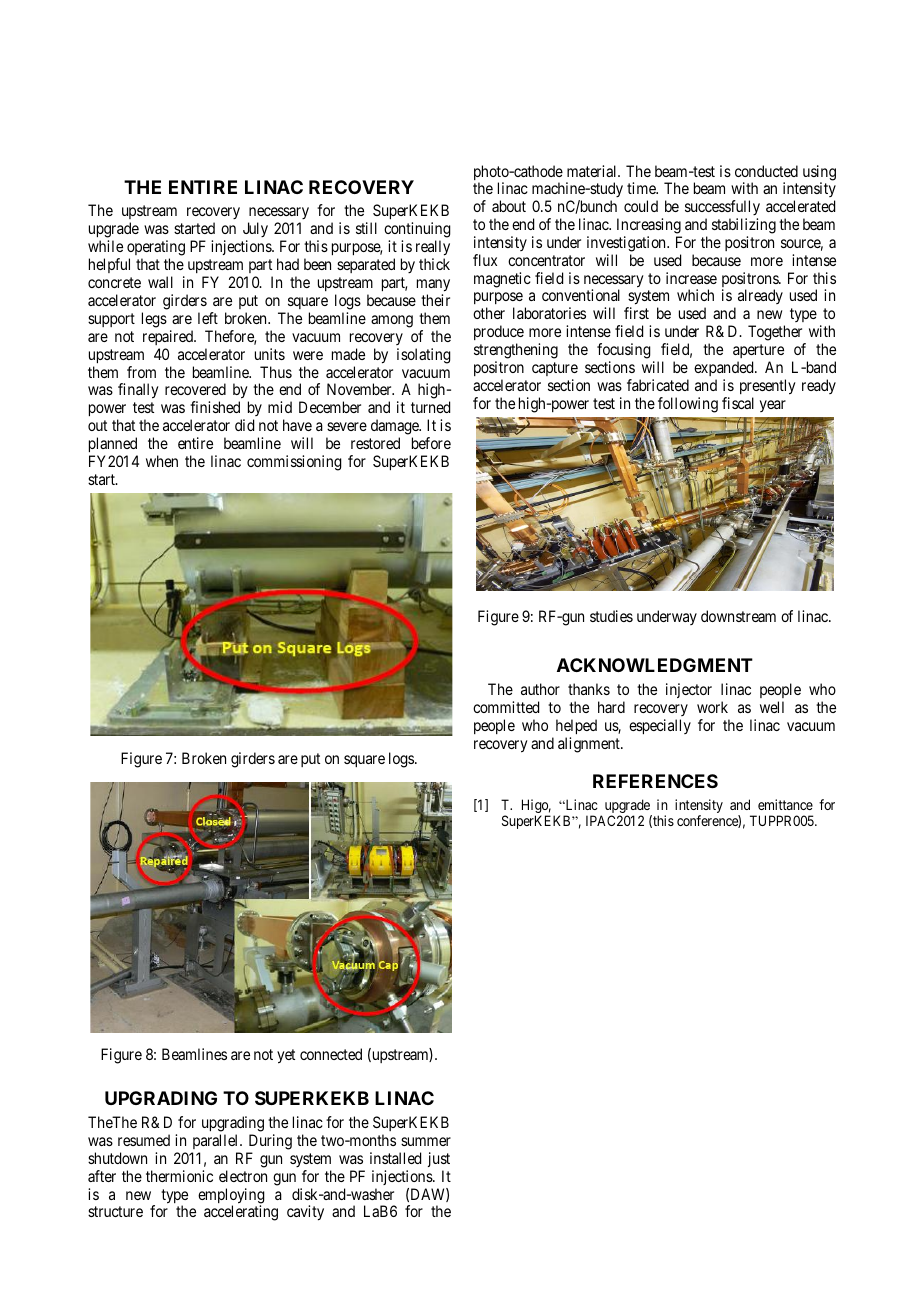 The height and width of the screenshot is (1307, 924). Describe the element at coordinates (179, 1176) in the screenshot. I see `thermionic` at that location.
